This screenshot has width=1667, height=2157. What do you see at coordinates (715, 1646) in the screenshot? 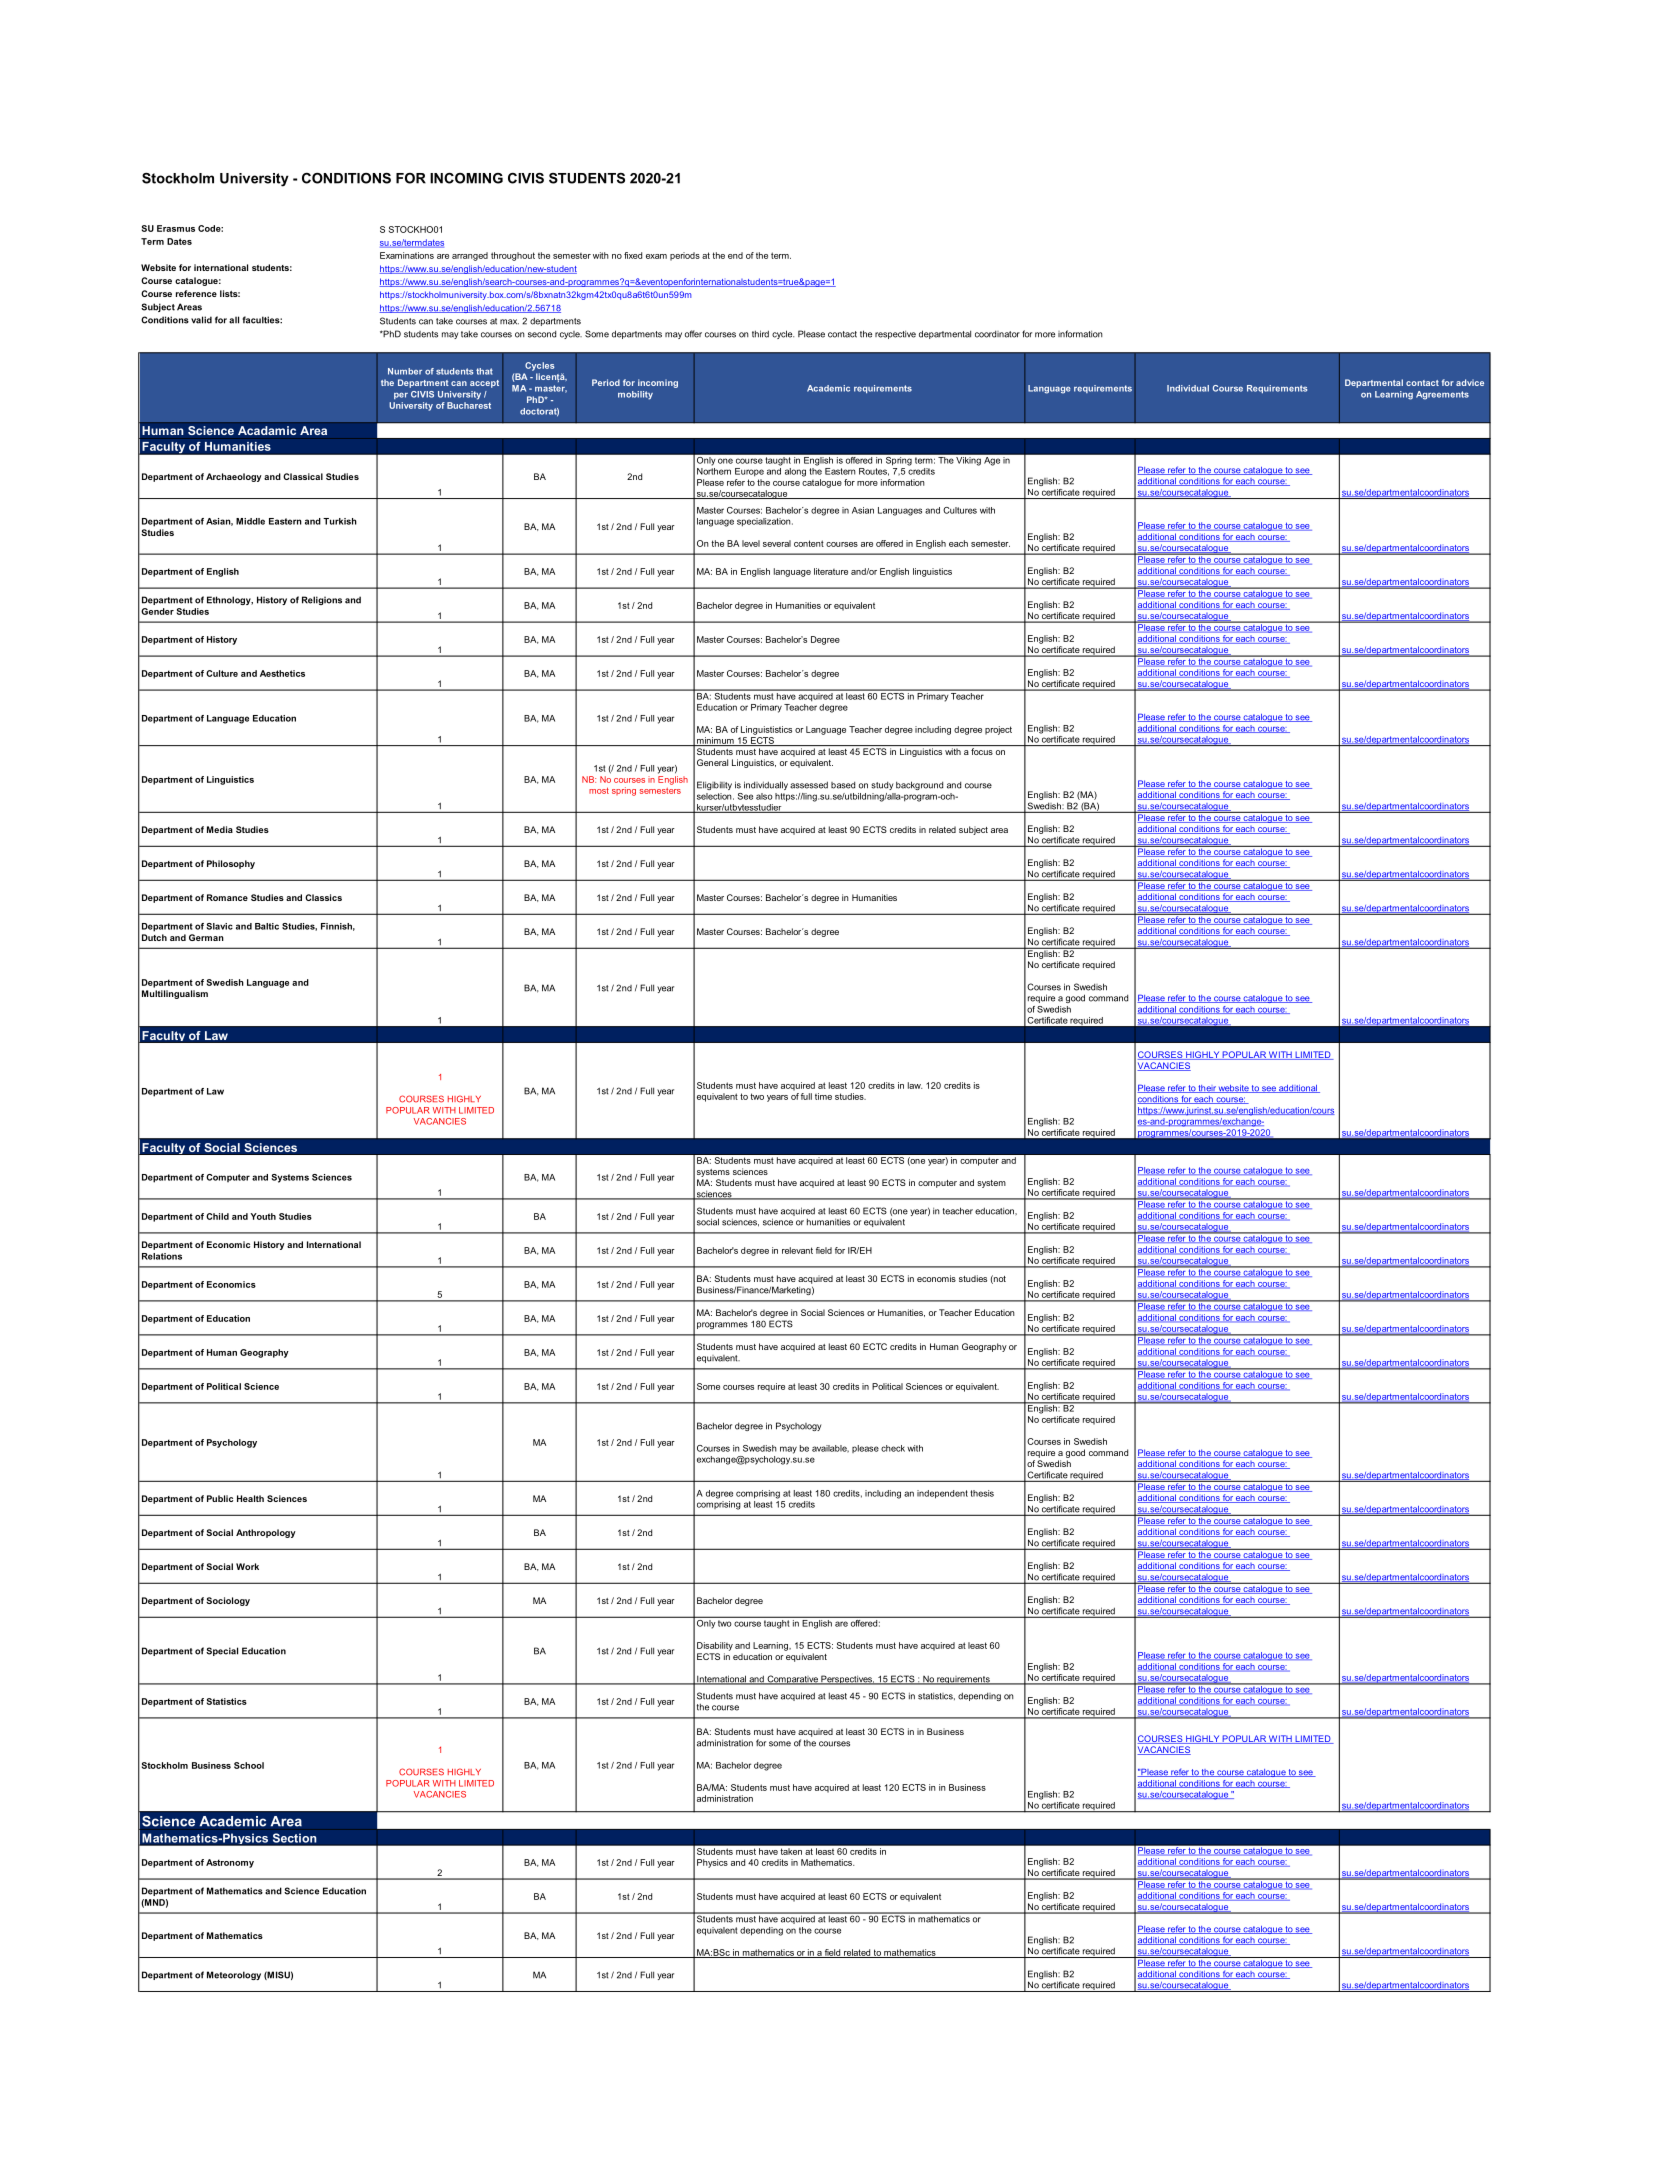
I see `Disability` at bounding box center [715, 1646].
